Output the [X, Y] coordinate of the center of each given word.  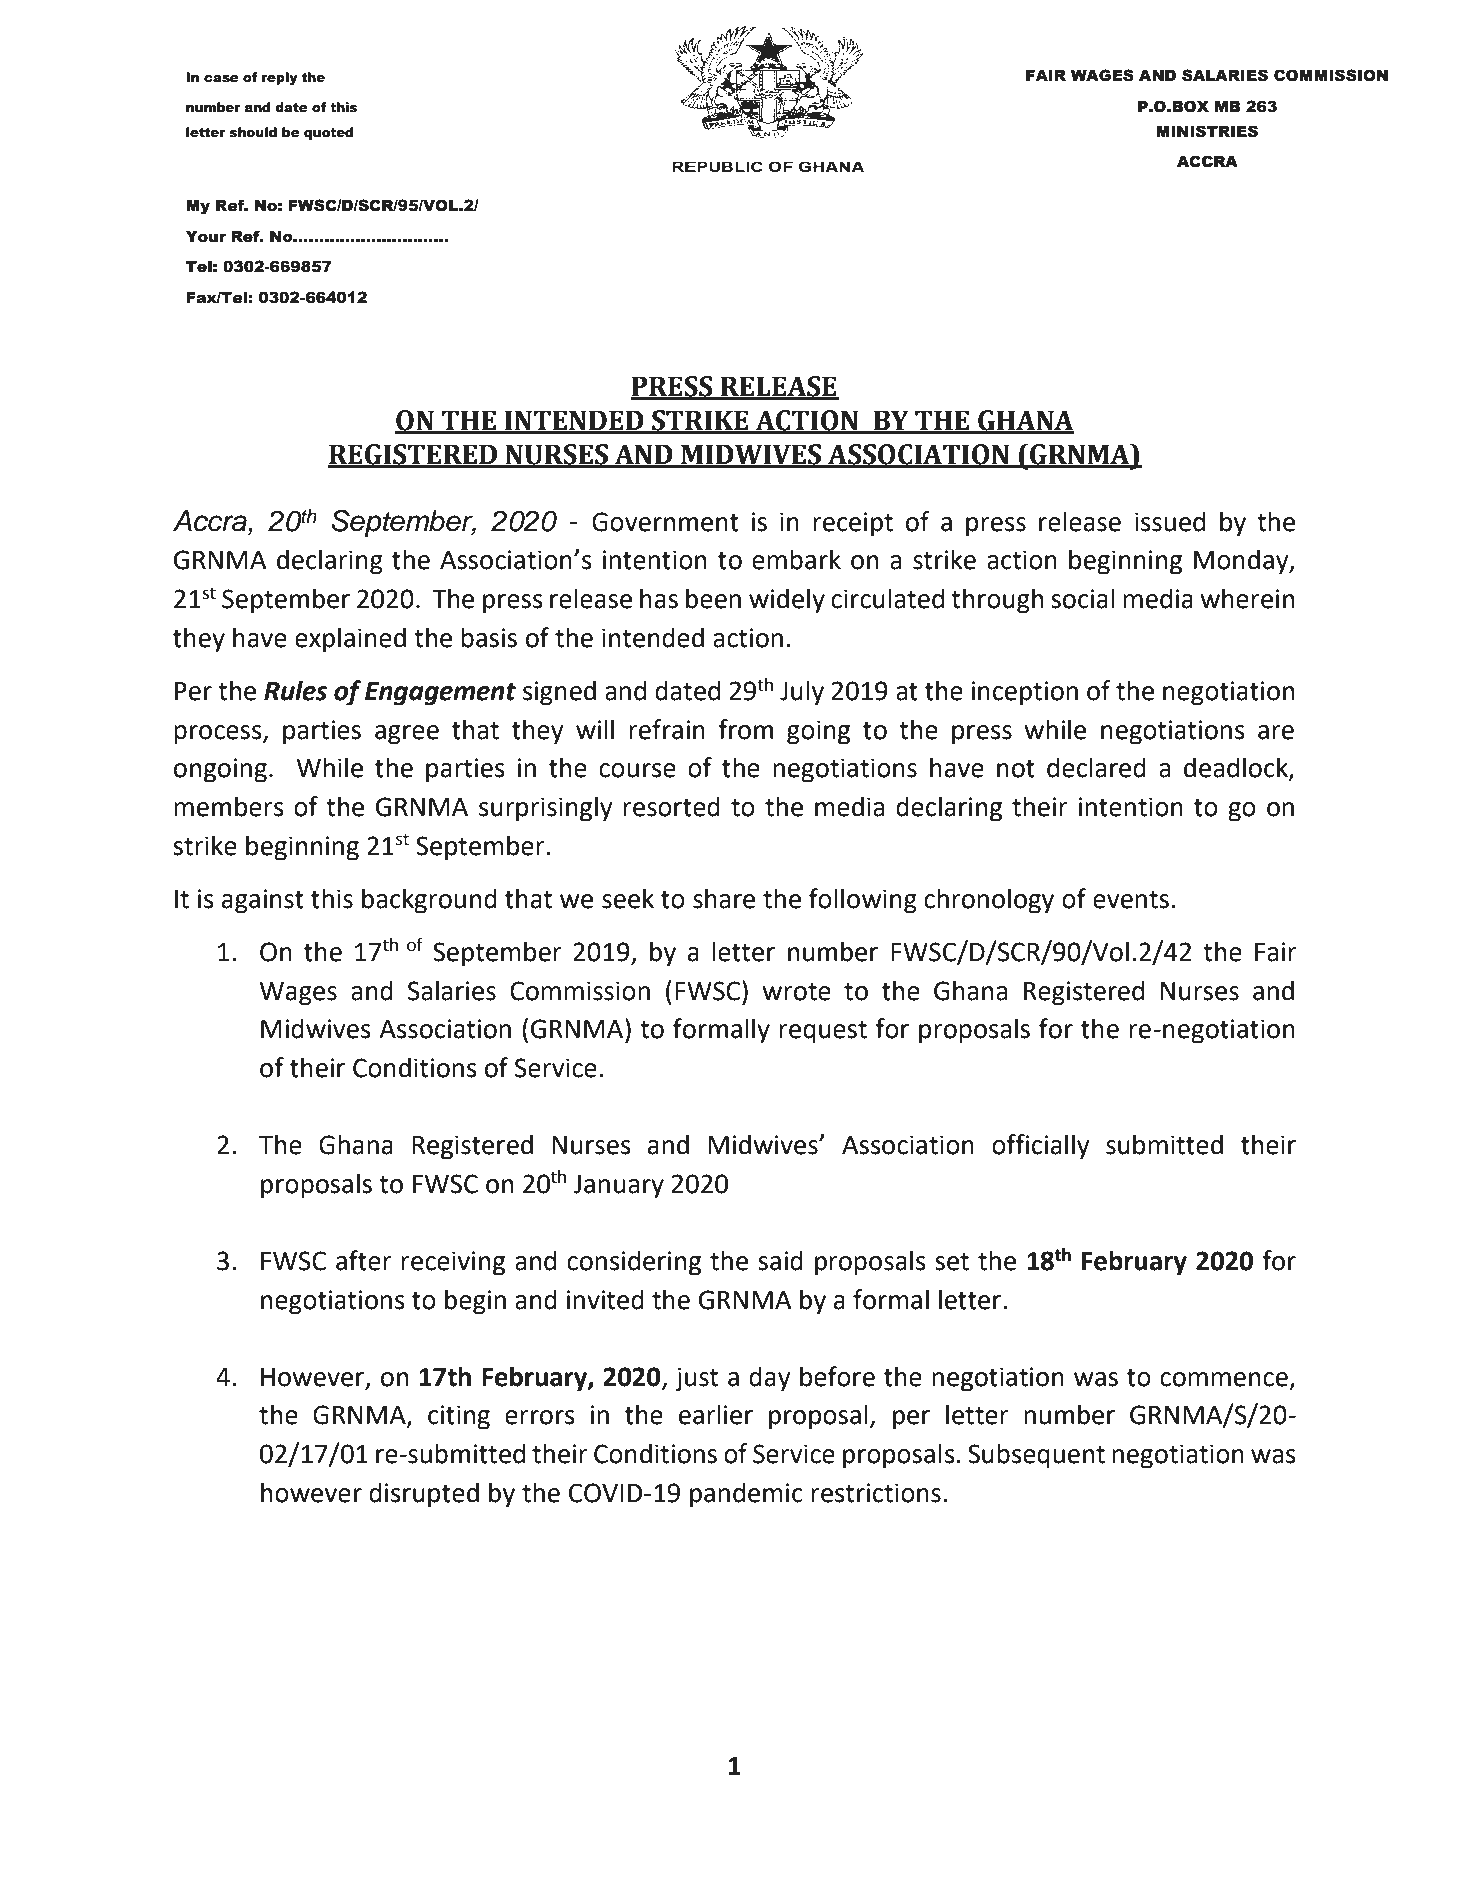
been [713, 598]
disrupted [424, 1495]
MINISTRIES [1207, 131]
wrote [796, 992]
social [1083, 598]
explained [350, 640]
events [1131, 900]
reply [280, 78]
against [263, 901]
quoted [328, 133]
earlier [716, 1414]
